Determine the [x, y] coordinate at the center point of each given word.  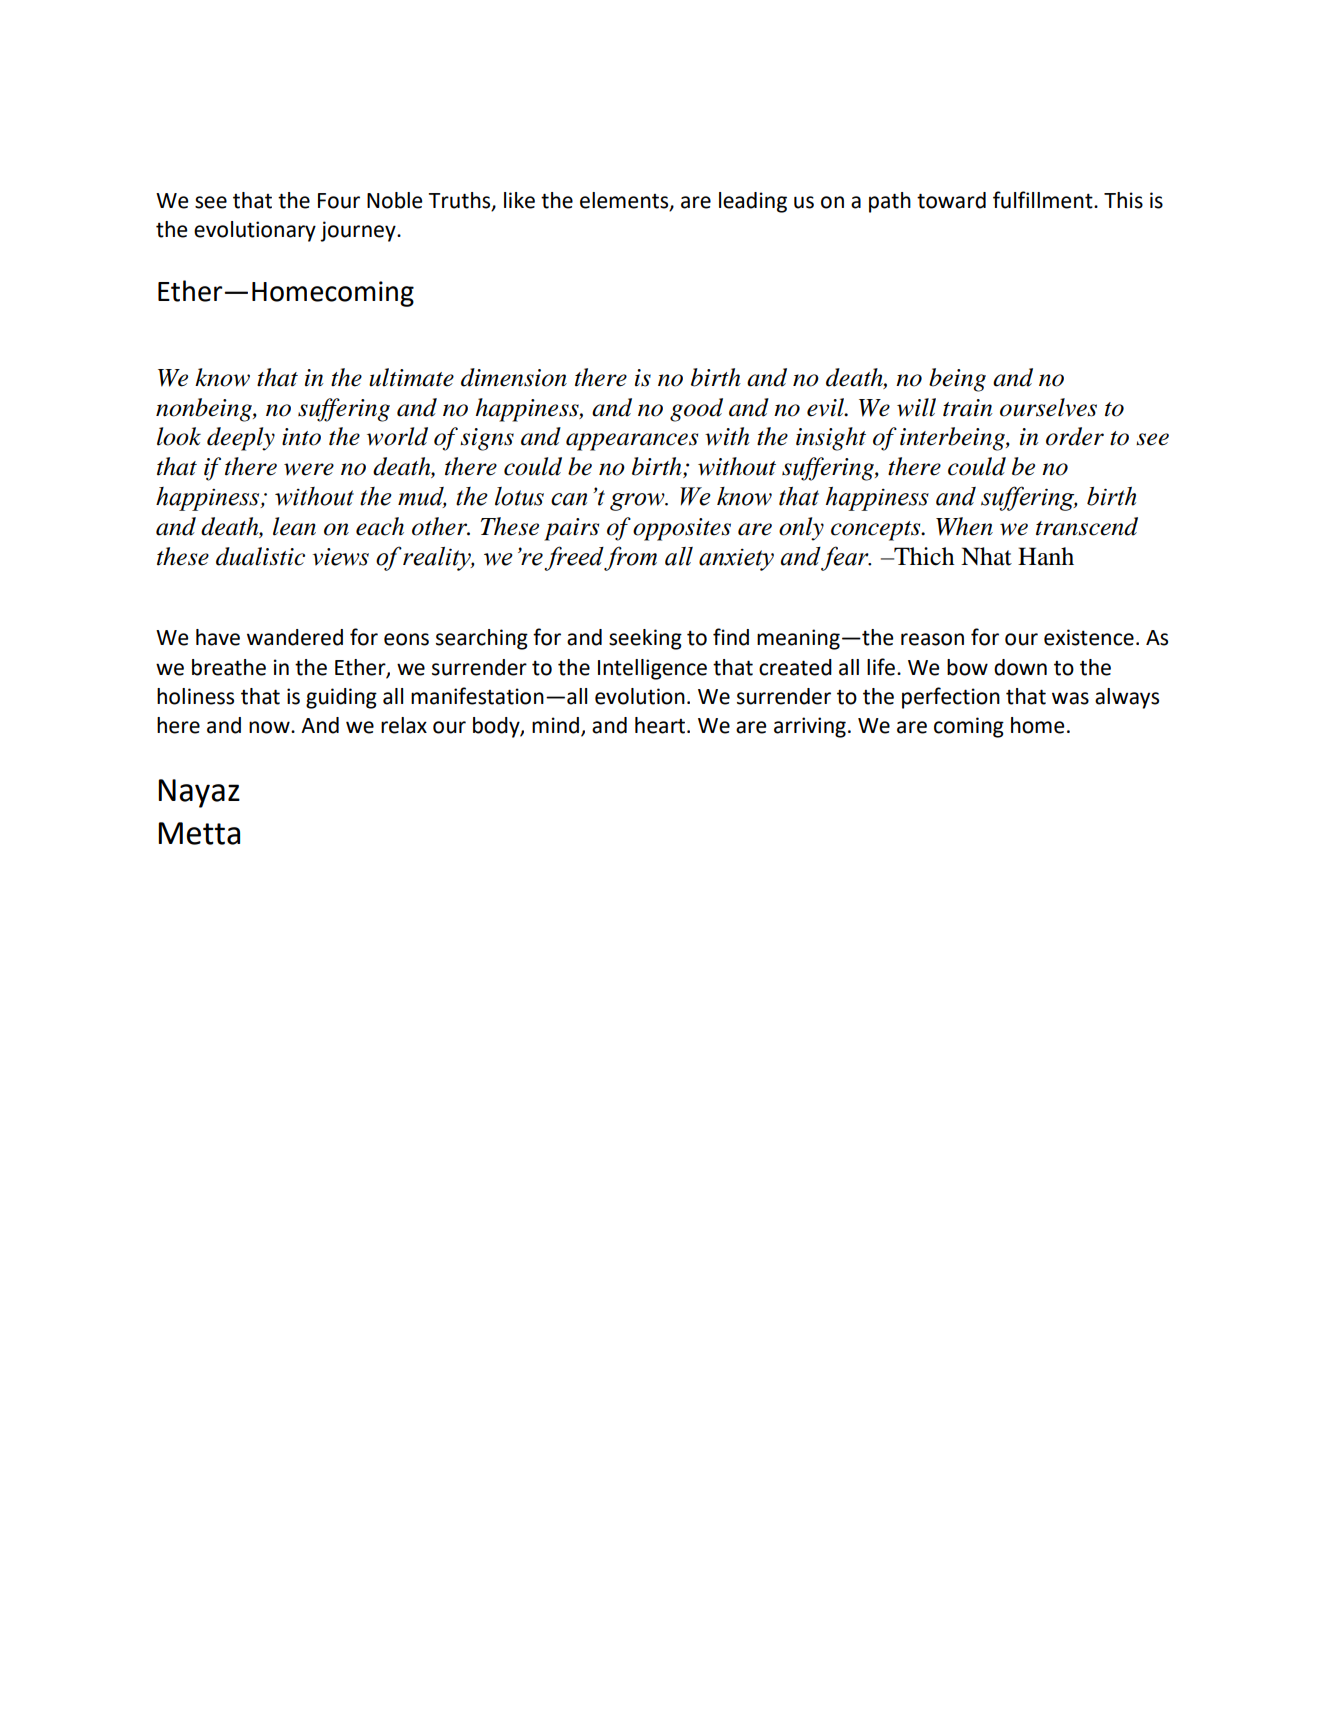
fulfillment [1044, 200]
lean [294, 526]
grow [638, 502]
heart [660, 725]
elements [625, 201]
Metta [199, 833]
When [964, 526]
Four [339, 201]
